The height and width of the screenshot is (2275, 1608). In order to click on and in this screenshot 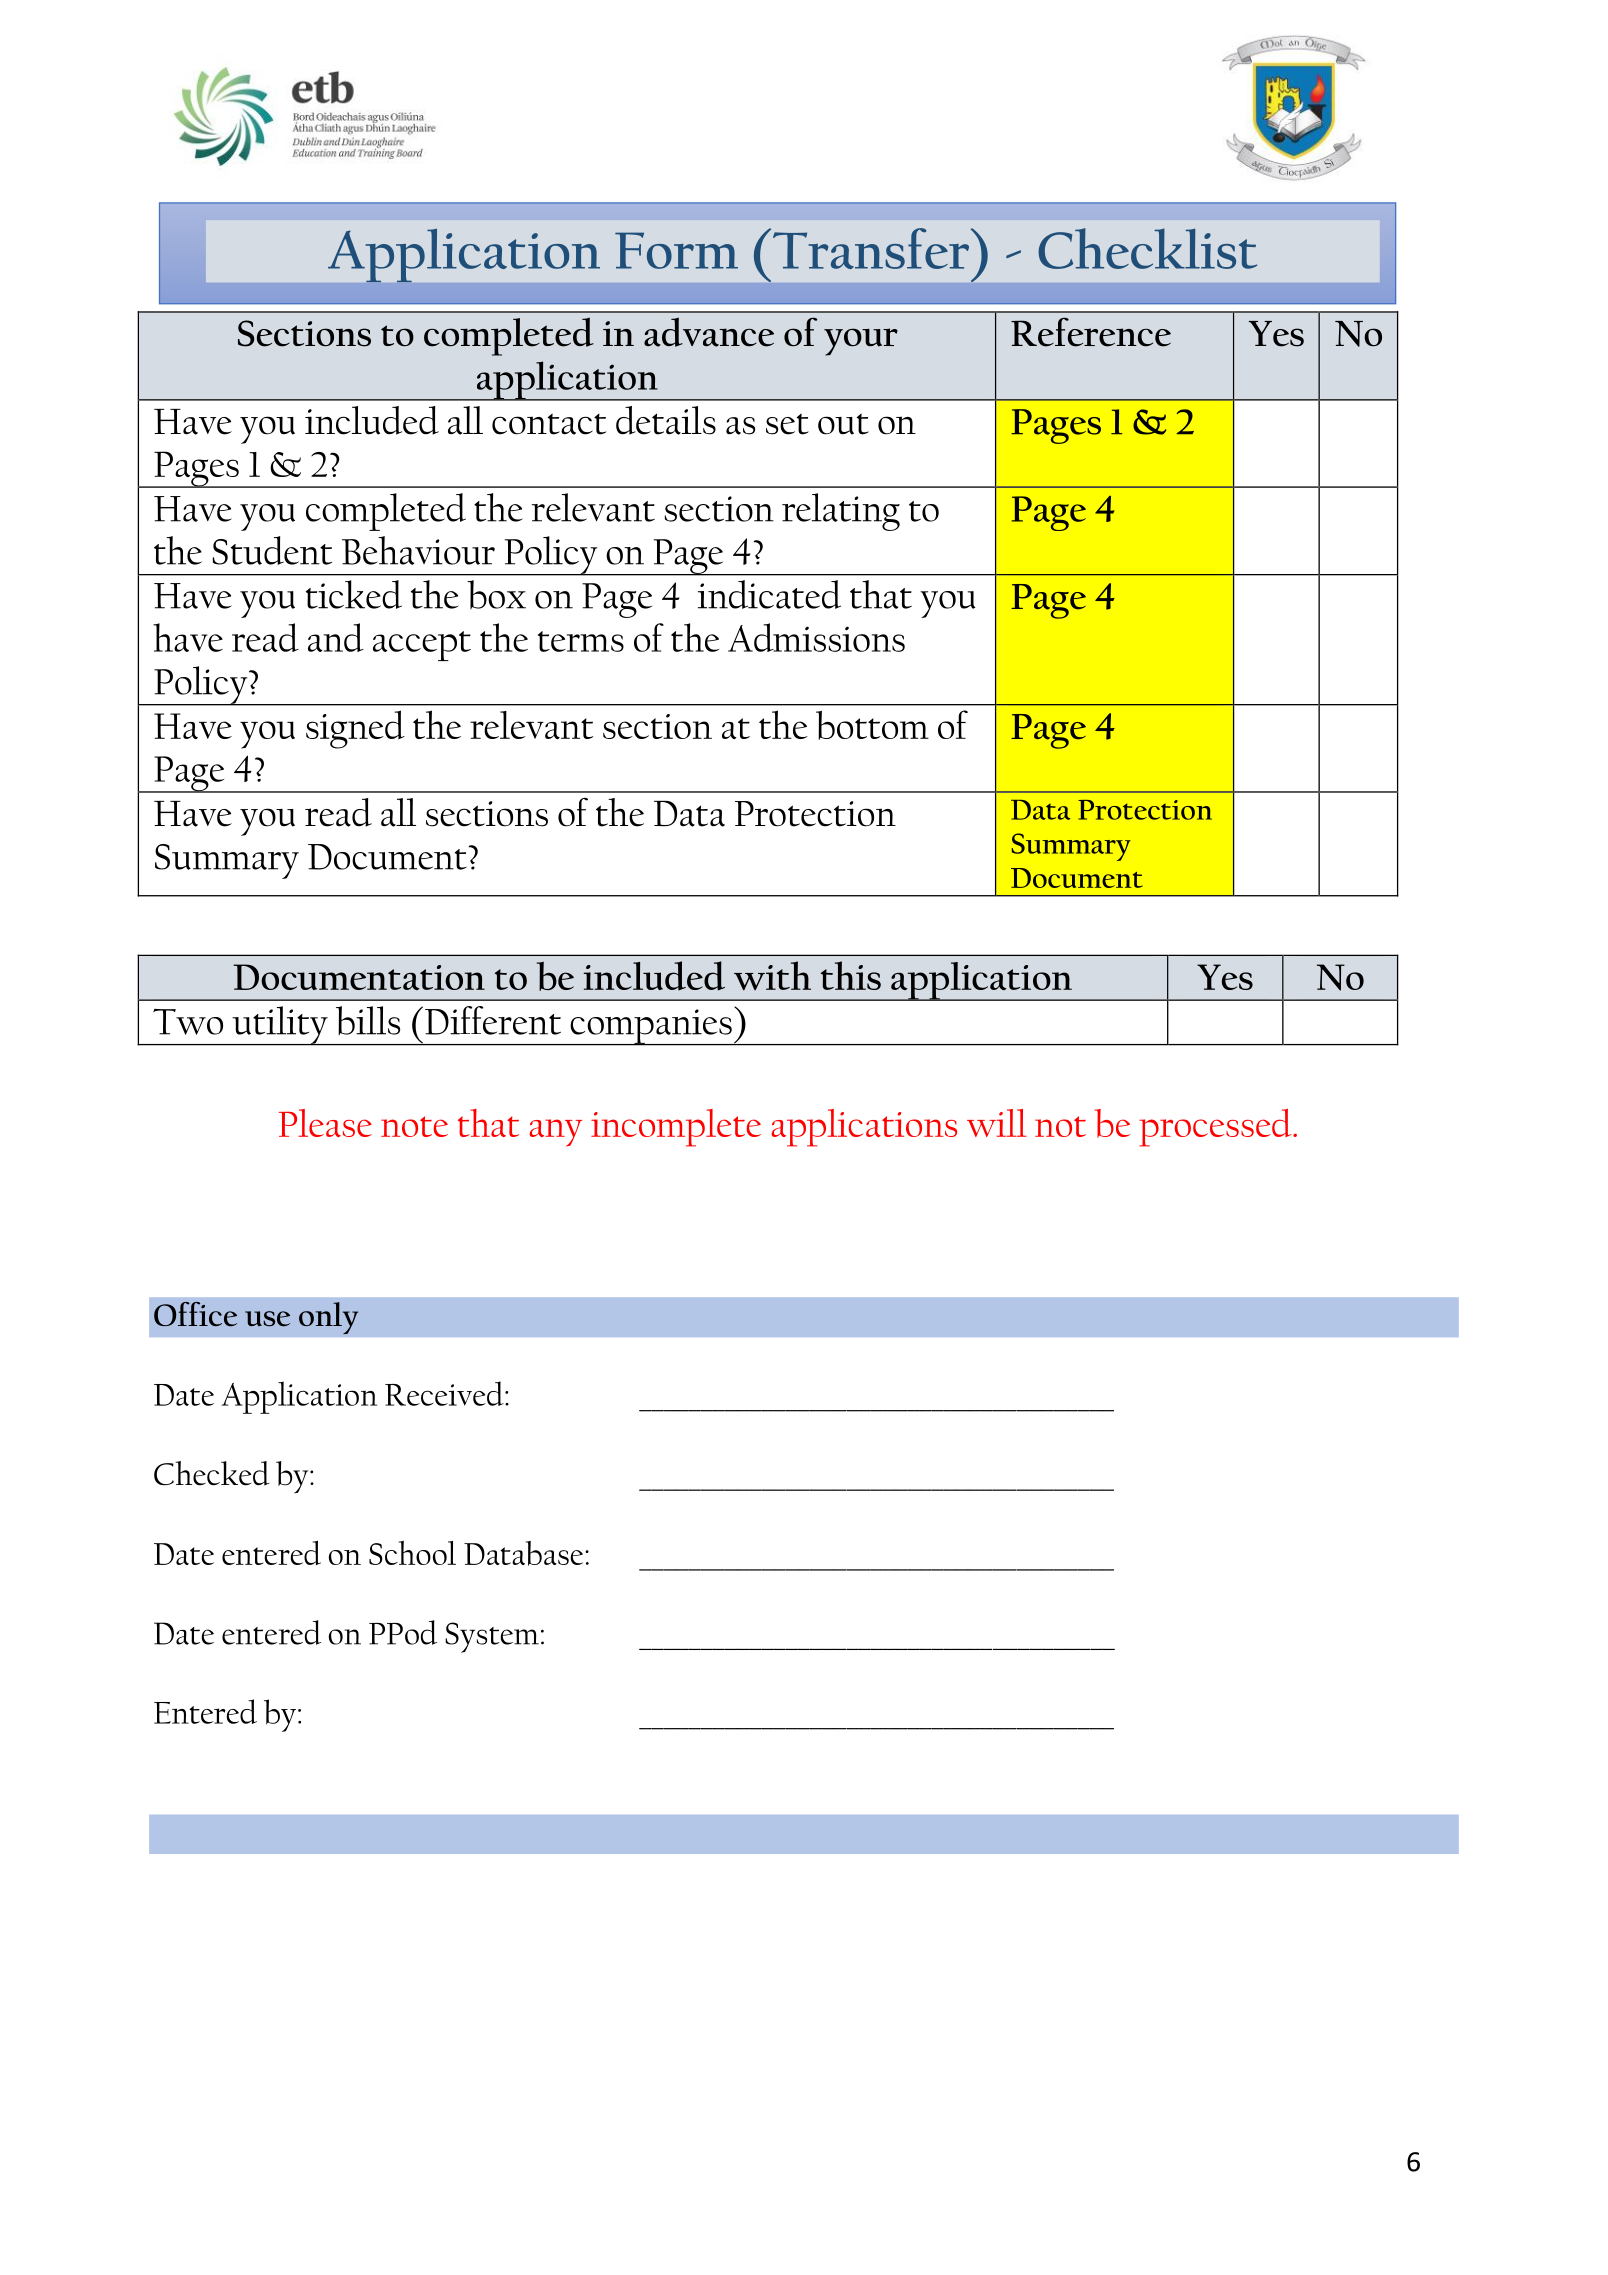, I will do `click(336, 637)`.
